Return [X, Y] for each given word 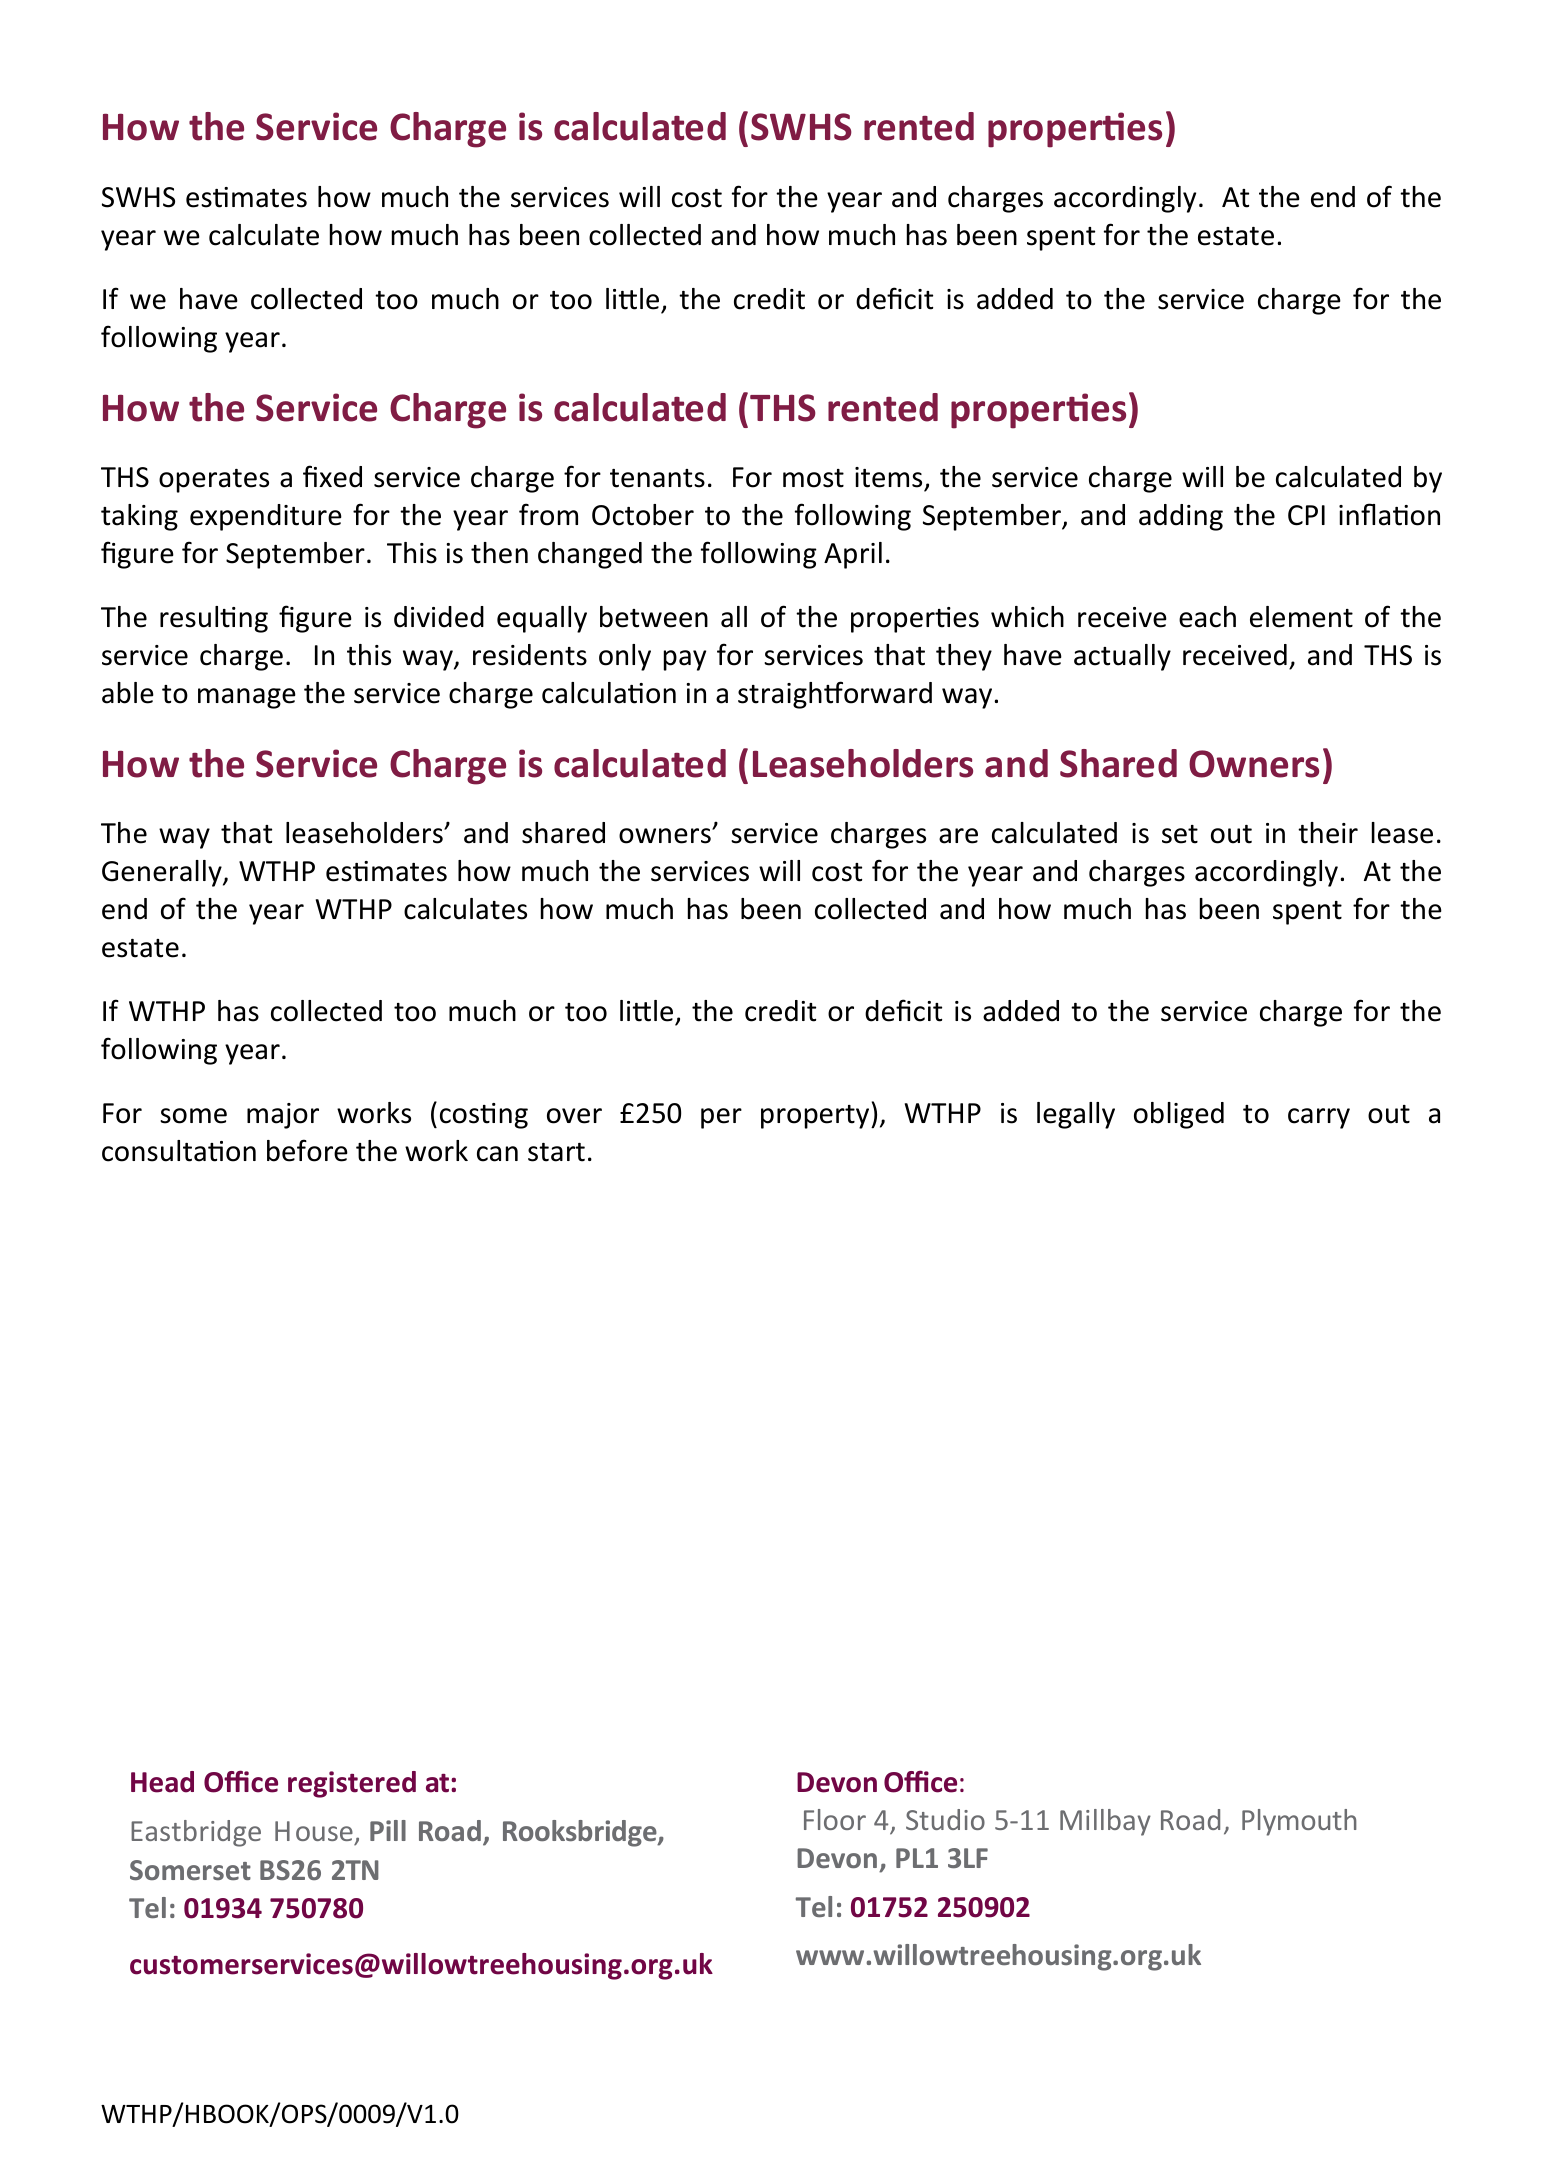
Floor [835, 1819]
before [307, 1150]
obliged [1179, 1115]
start [556, 1152]
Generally [163, 873]
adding [1181, 517]
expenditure [266, 517]
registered [352, 1784]
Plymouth [1299, 1822]
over [574, 1116]
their [1328, 833]
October [643, 515]
